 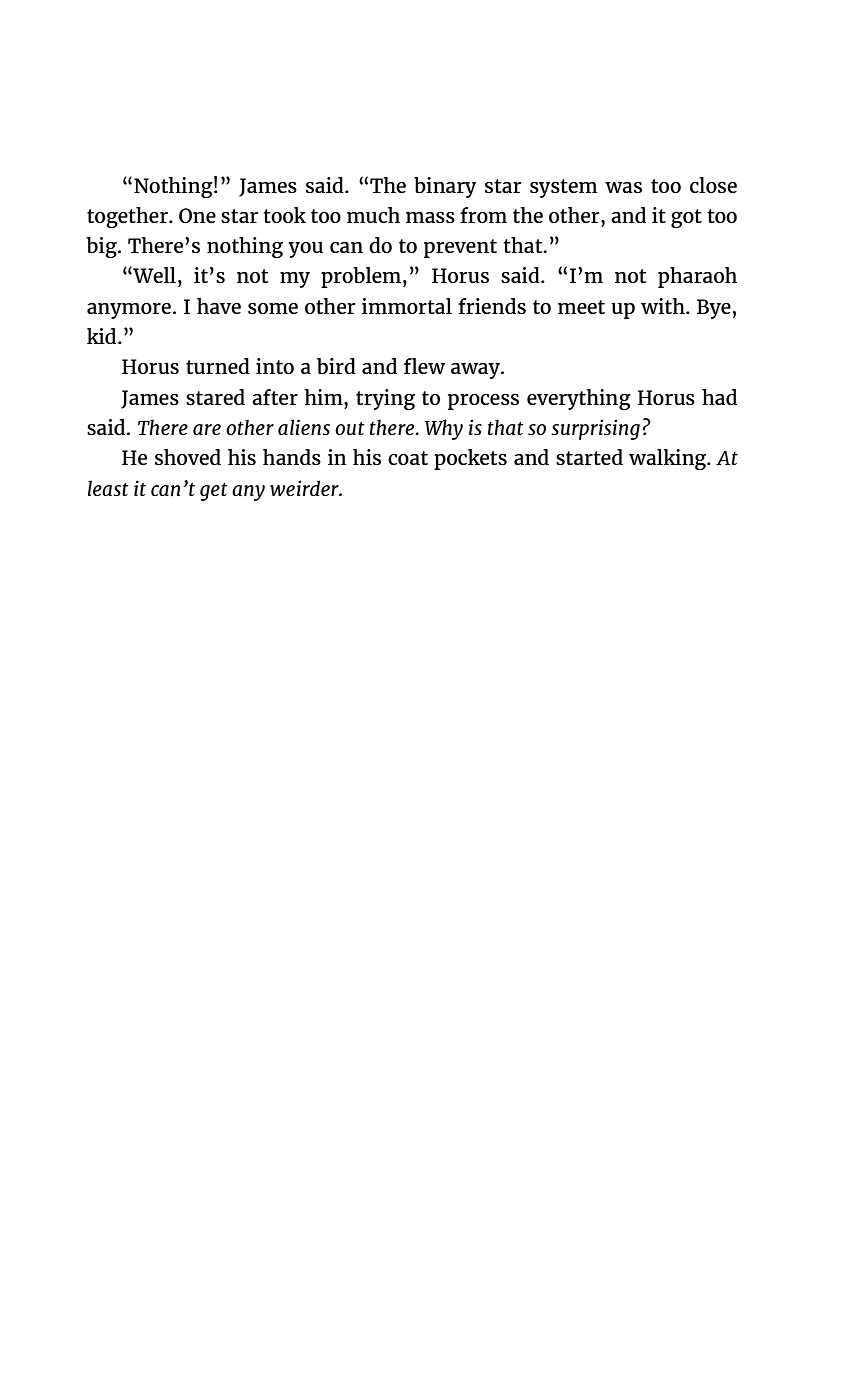 I want to click on big, so click(x=102, y=247).
